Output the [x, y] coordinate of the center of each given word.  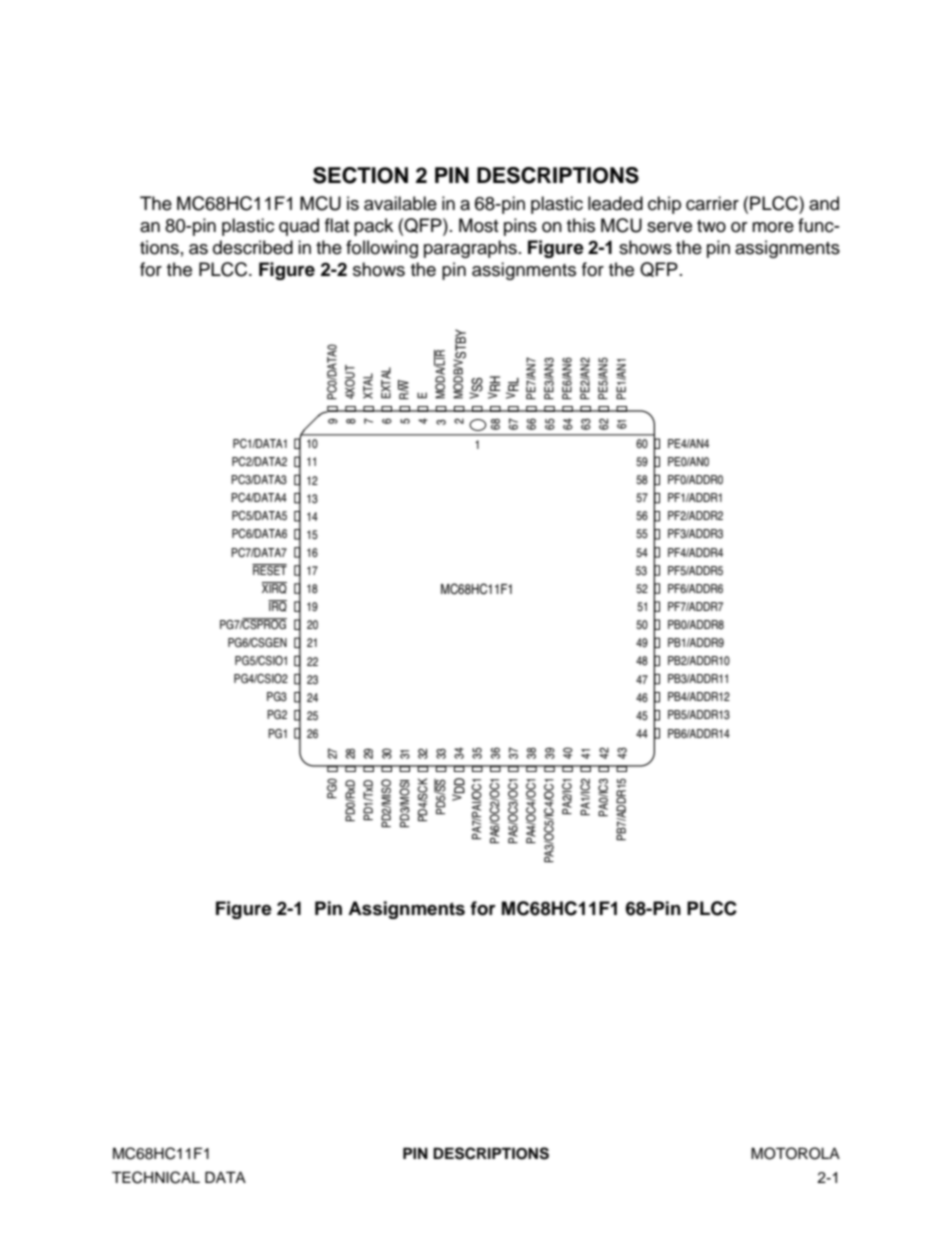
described [253, 247]
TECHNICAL [156, 1177]
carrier [712, 203]
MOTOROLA [795, 1153]
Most [478, 225]
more [773, 227]
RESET [269, 570]
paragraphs [470, 249]
